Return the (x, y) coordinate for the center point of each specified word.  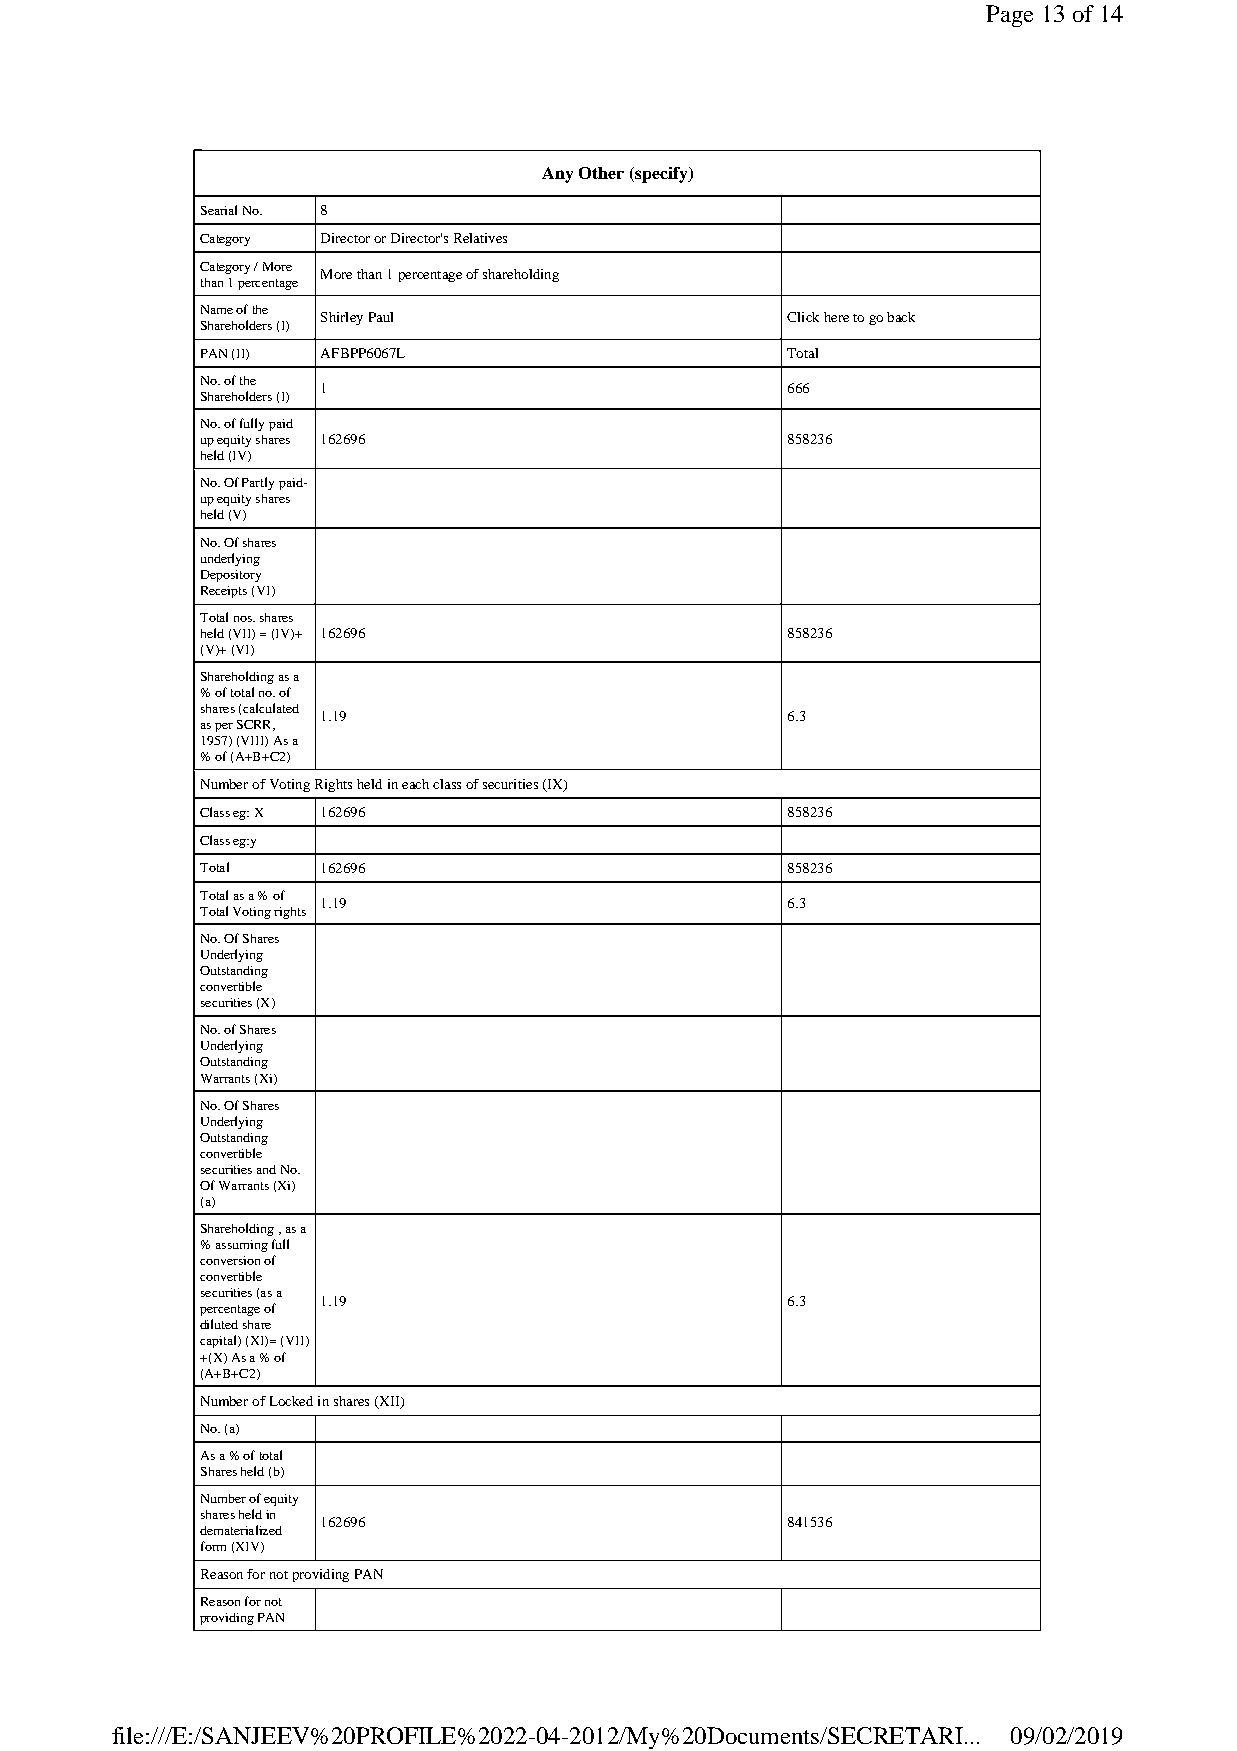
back (901, 317)
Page (1009, 16)
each (415, 784)
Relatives (480, 238)
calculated (271, 708)
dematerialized (241, 1530)
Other (601, 173)
